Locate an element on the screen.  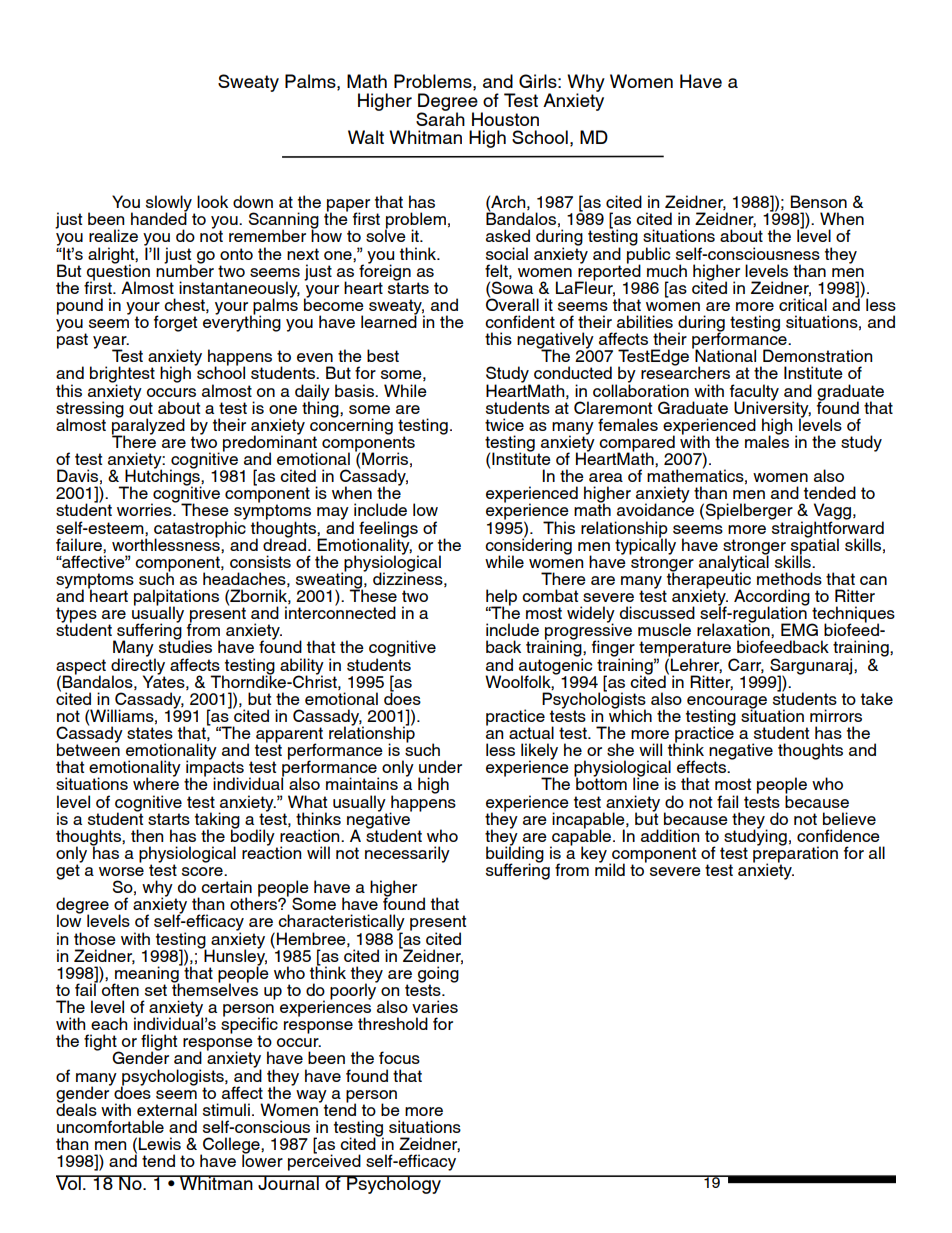
straightforward is located at coordinates (827, 529).
